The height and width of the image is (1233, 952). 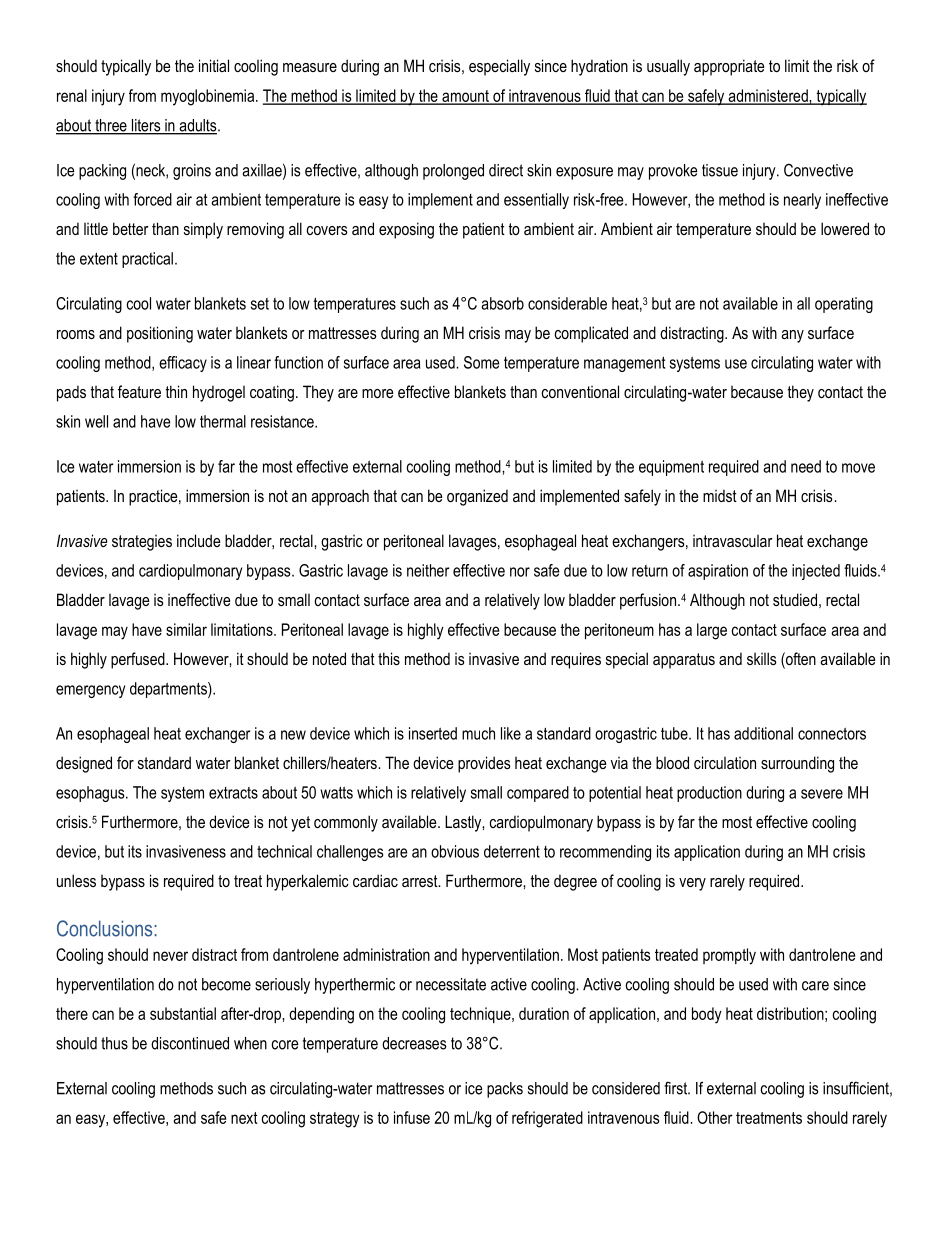 I want to click on amount, so click(x=465, y=97).
